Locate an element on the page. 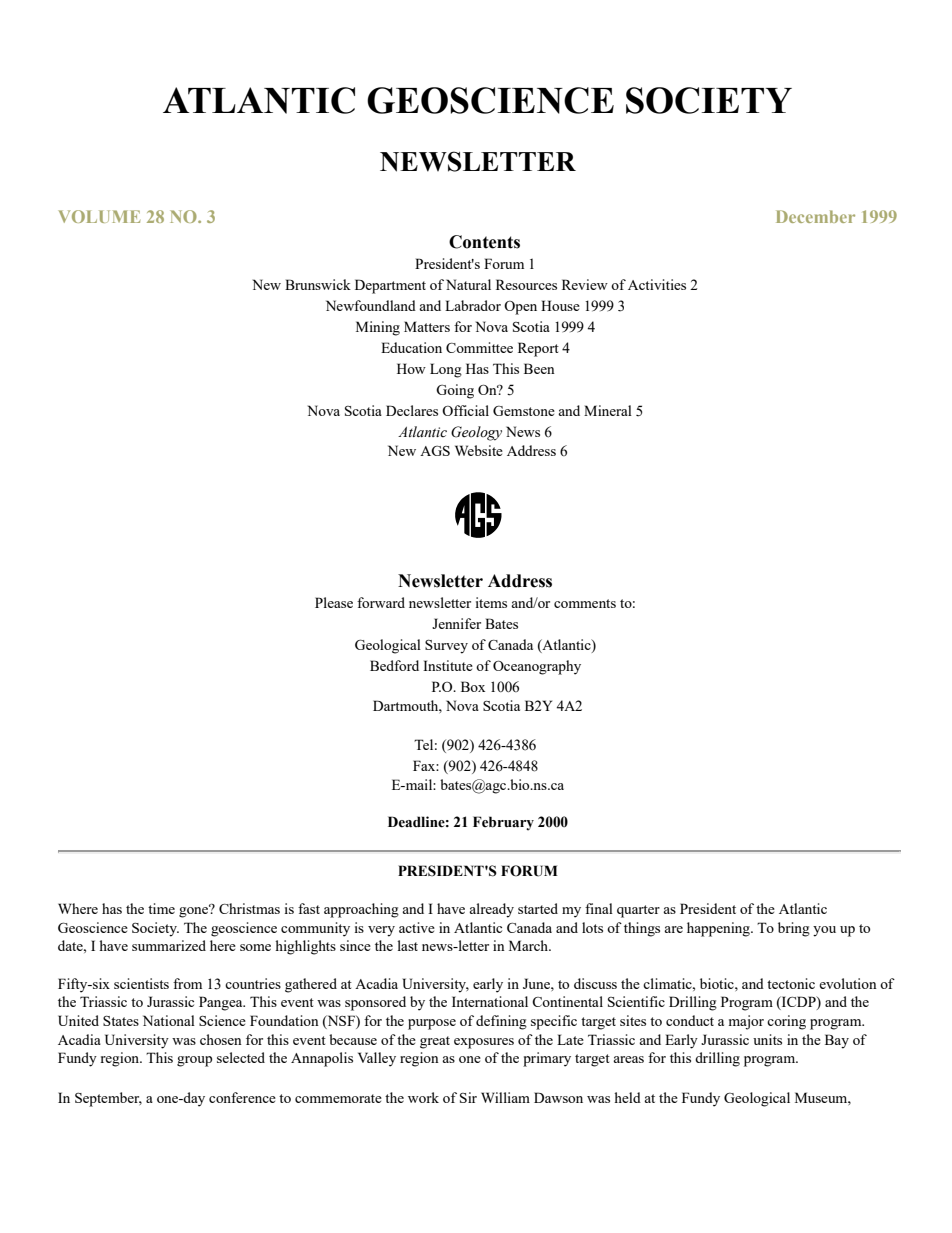 This page has height=1233, width=952. Sir is located at coordinates (468, 1097).
